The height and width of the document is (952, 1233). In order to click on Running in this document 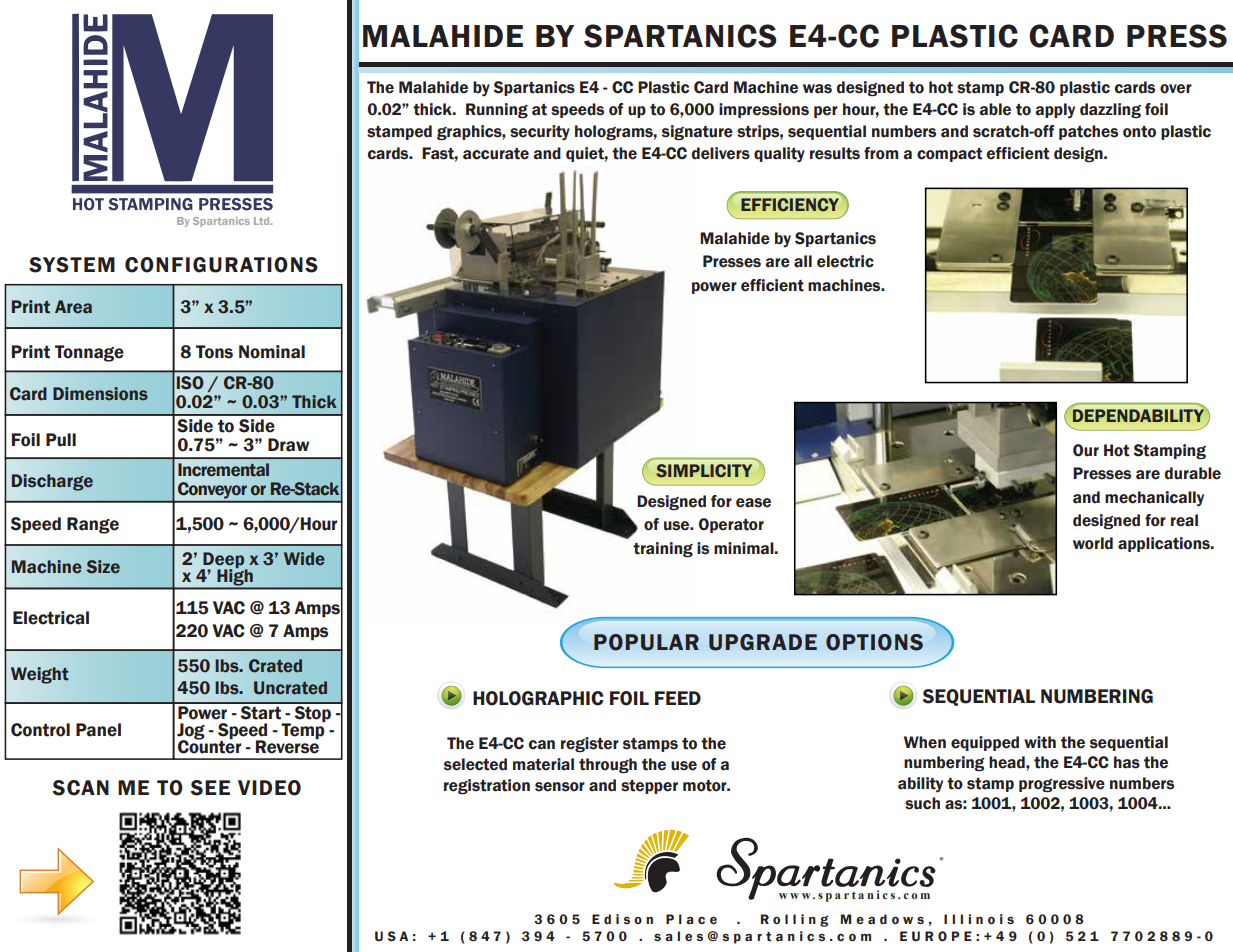, I will do `click(497, 111)`.
